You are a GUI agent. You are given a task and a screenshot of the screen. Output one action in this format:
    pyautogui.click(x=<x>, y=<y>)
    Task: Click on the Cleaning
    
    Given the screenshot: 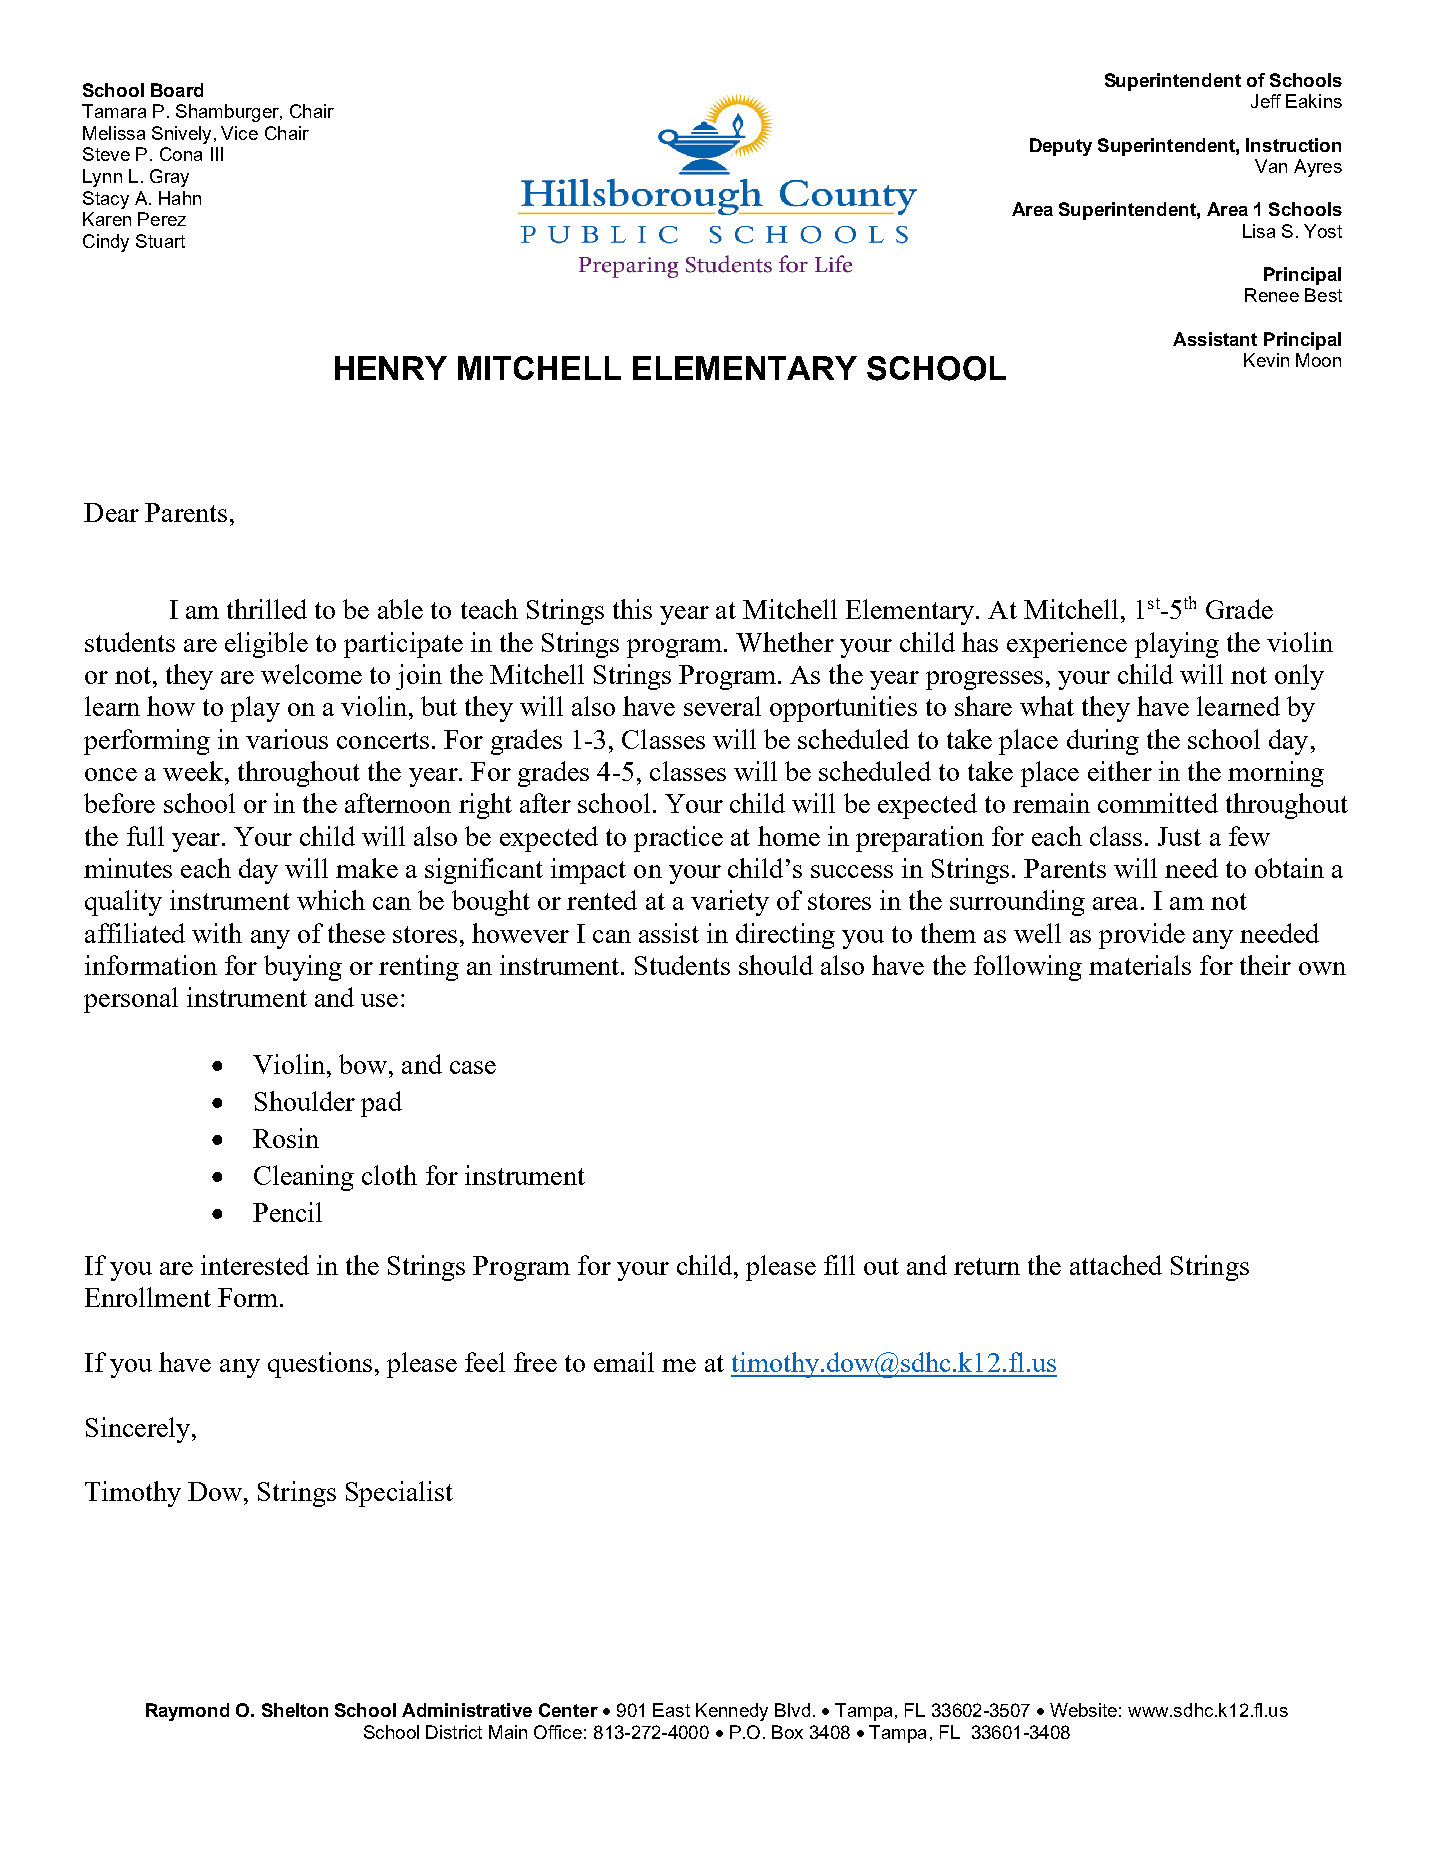 What is the action you would take?
    pyautogui.click(x=304, y=1178)
